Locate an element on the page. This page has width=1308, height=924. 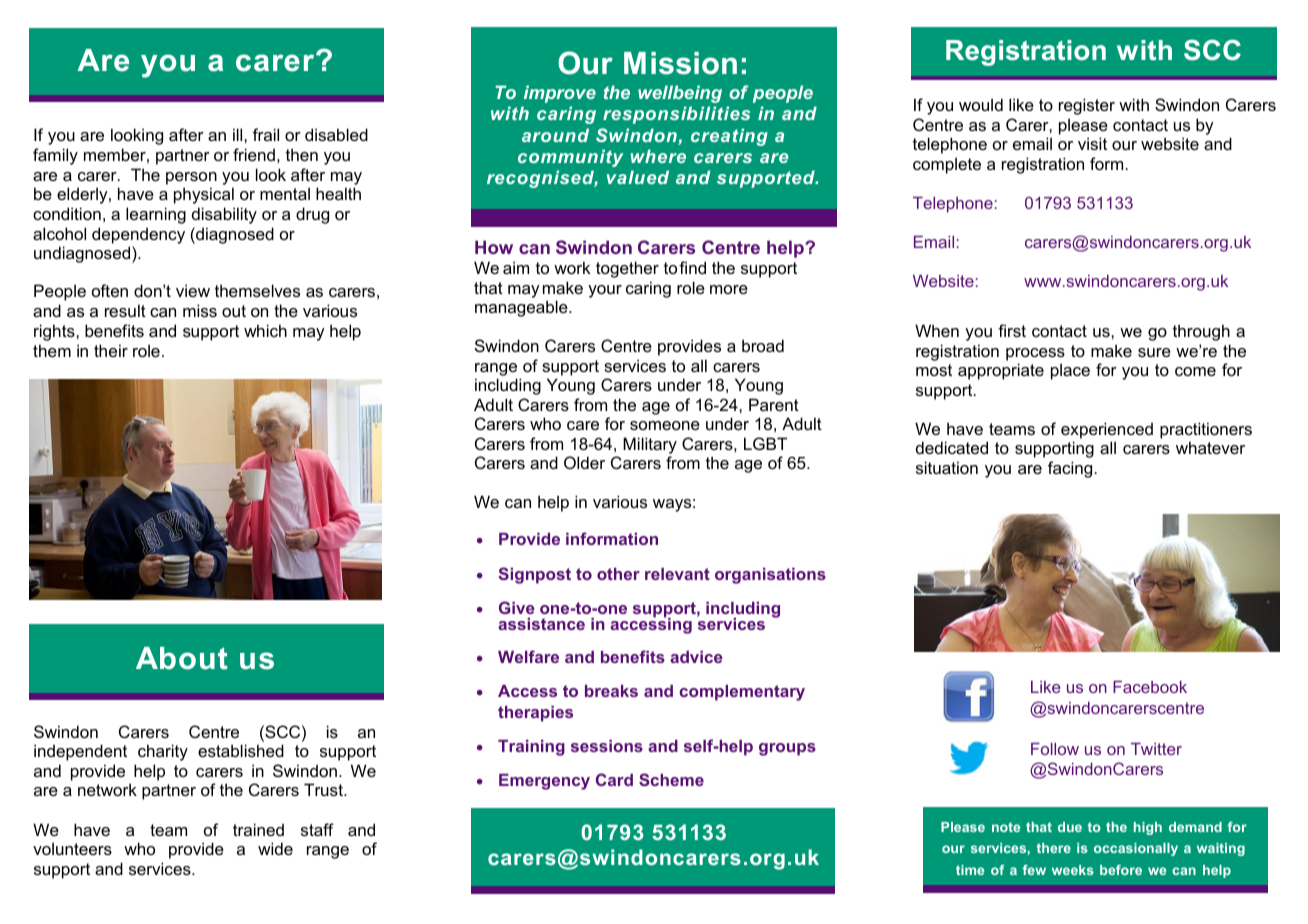
wide is located at coordinates (275, 848).
